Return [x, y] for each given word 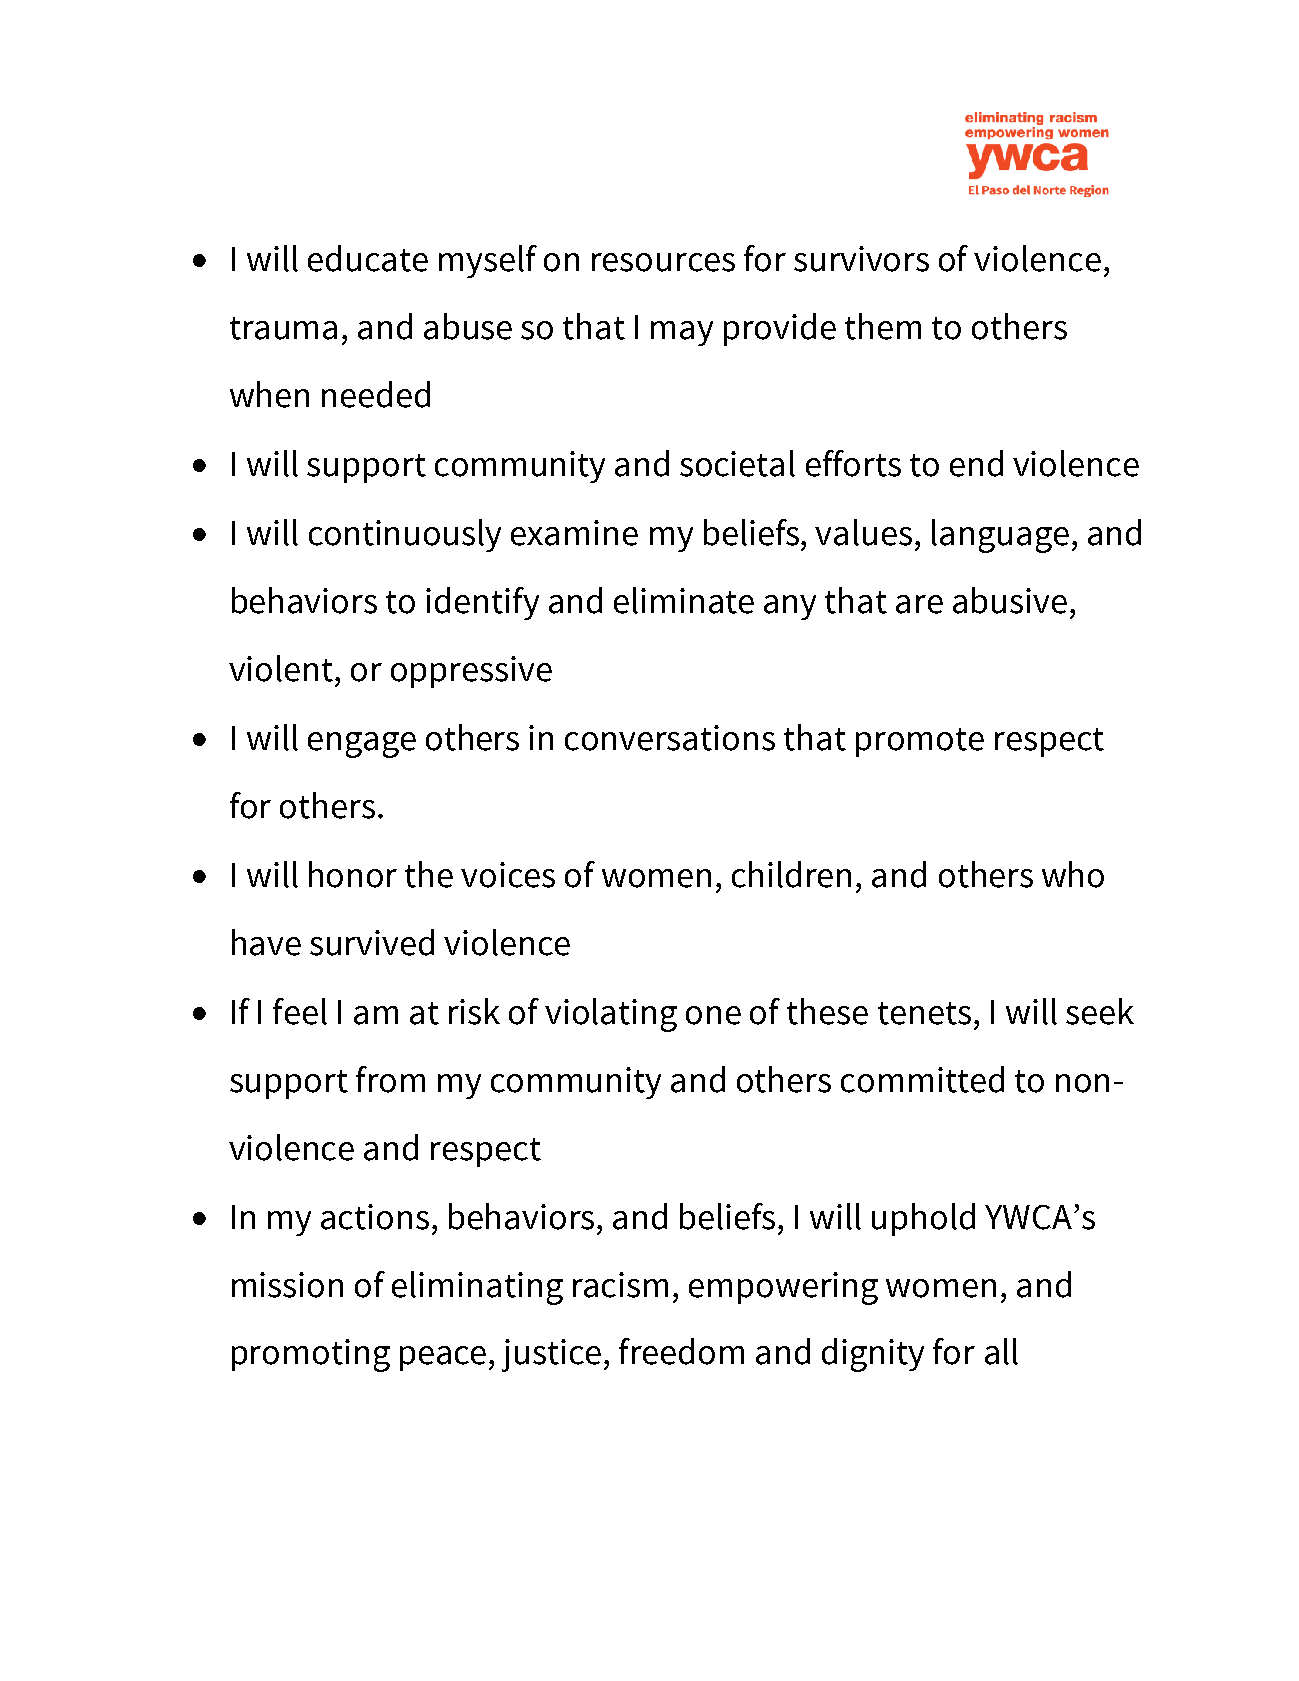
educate [368, 258]
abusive [1010, 600]
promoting [311, 1355]
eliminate [684, 600]
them [883, 326]
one [713, 1015]
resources [663, 262]
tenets [924, 1013]
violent [282, 668]
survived [372, 942]
